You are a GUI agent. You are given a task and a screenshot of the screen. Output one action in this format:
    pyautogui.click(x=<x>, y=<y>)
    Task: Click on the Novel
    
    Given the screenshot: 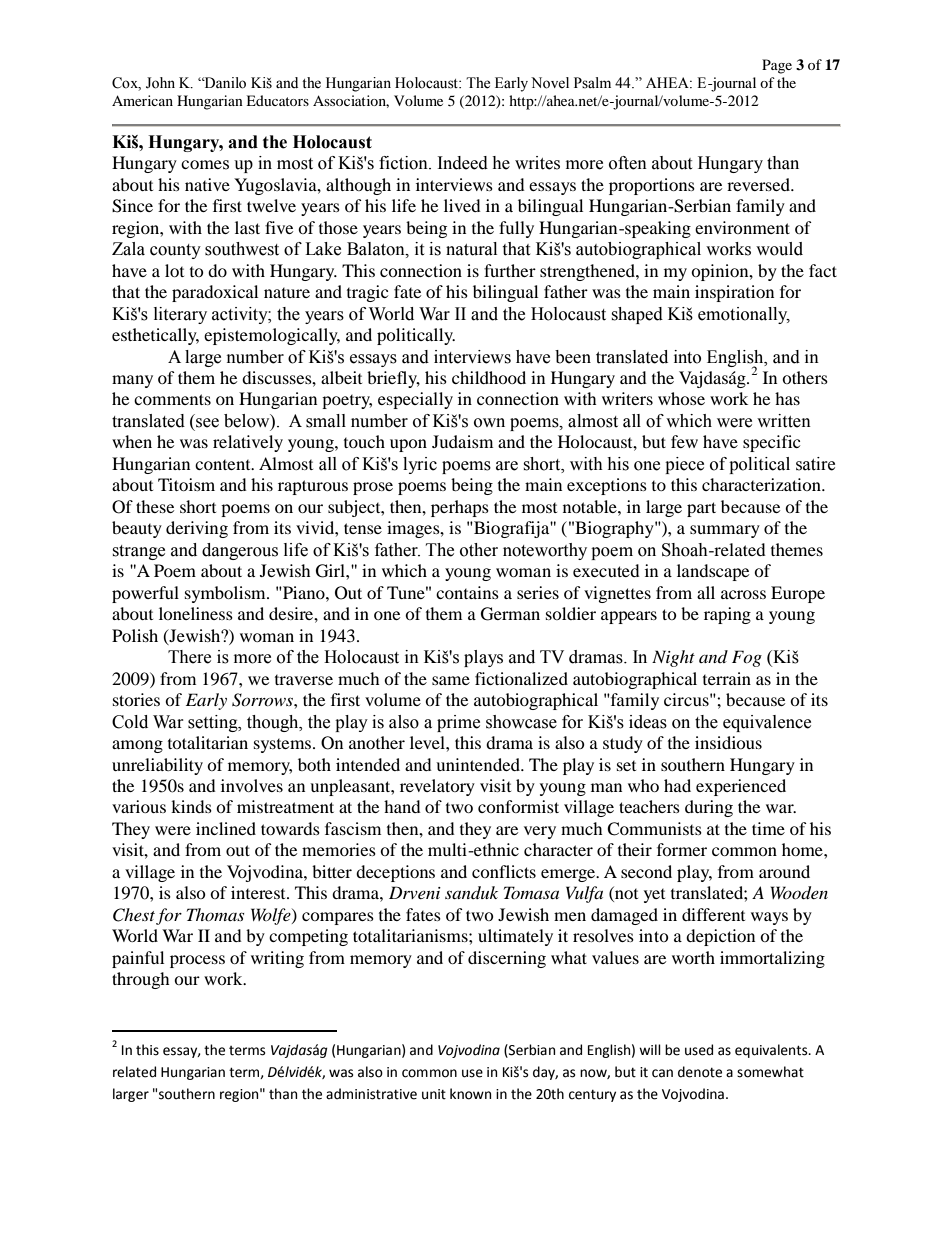 What is the action you would take?
    pyautogui.click(x=550, y=83)
